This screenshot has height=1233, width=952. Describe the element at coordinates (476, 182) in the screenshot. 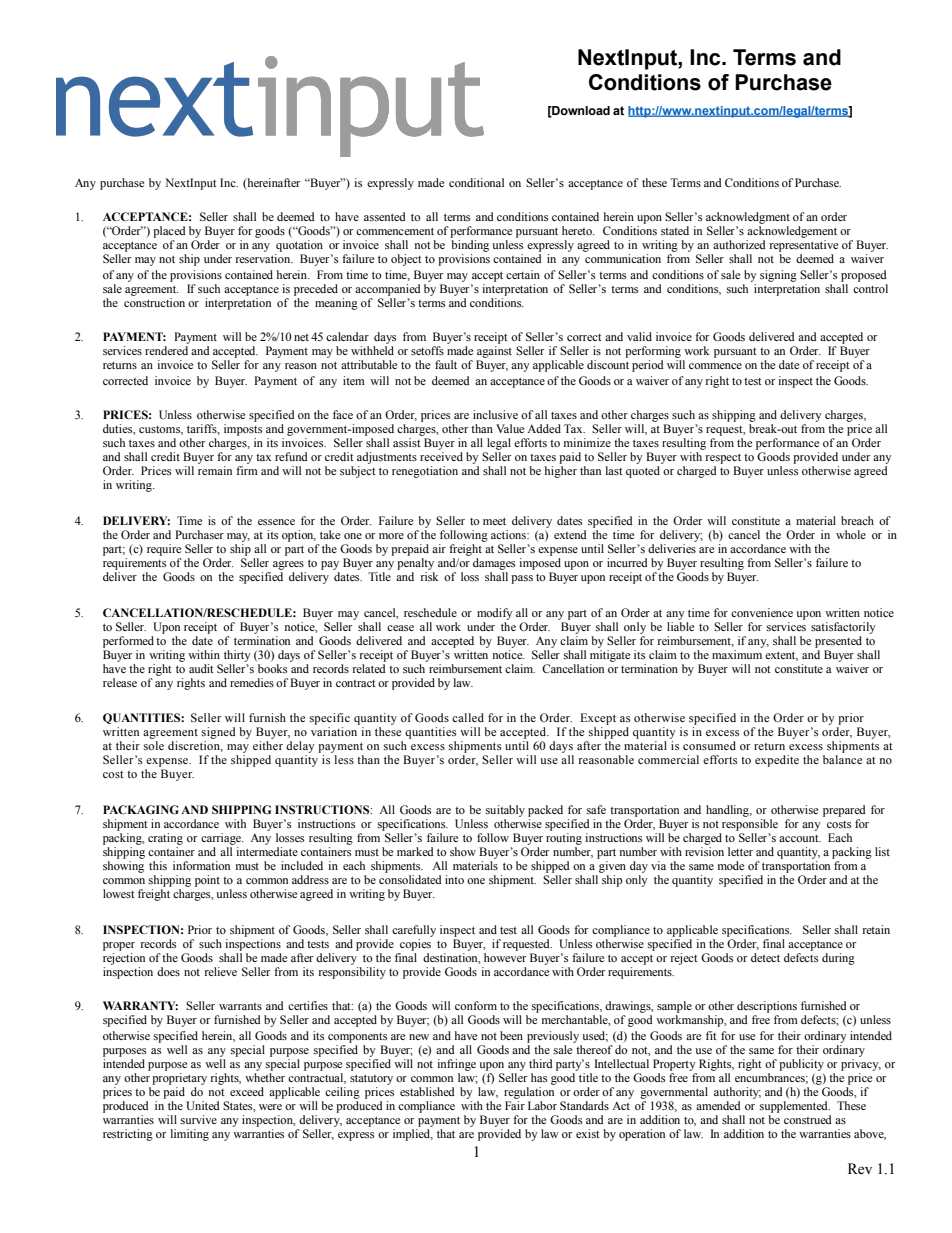

I see `conditional` at that location.
